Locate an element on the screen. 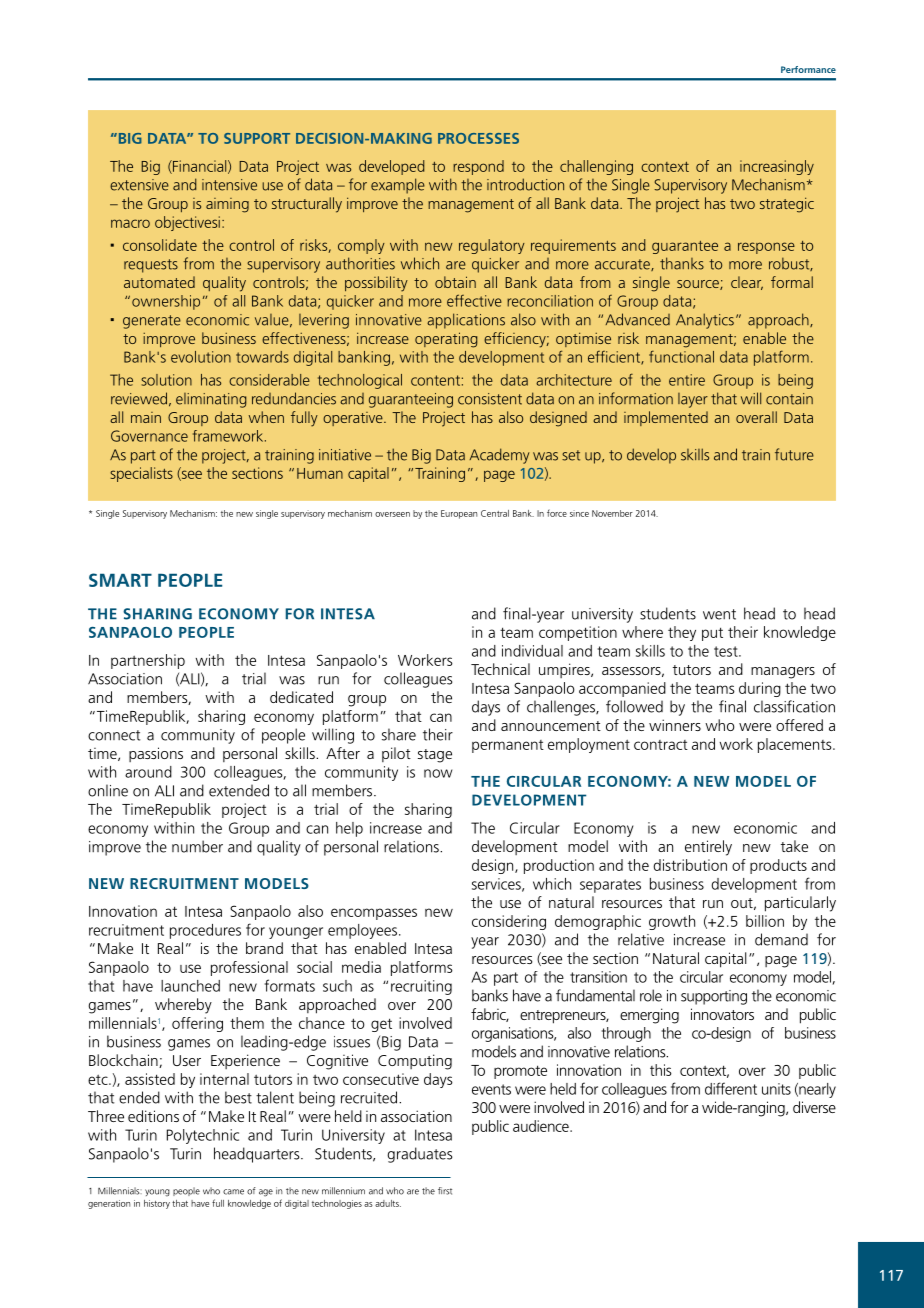 The image size is (924, 1308). considering is located at coordinates (509, 922).
